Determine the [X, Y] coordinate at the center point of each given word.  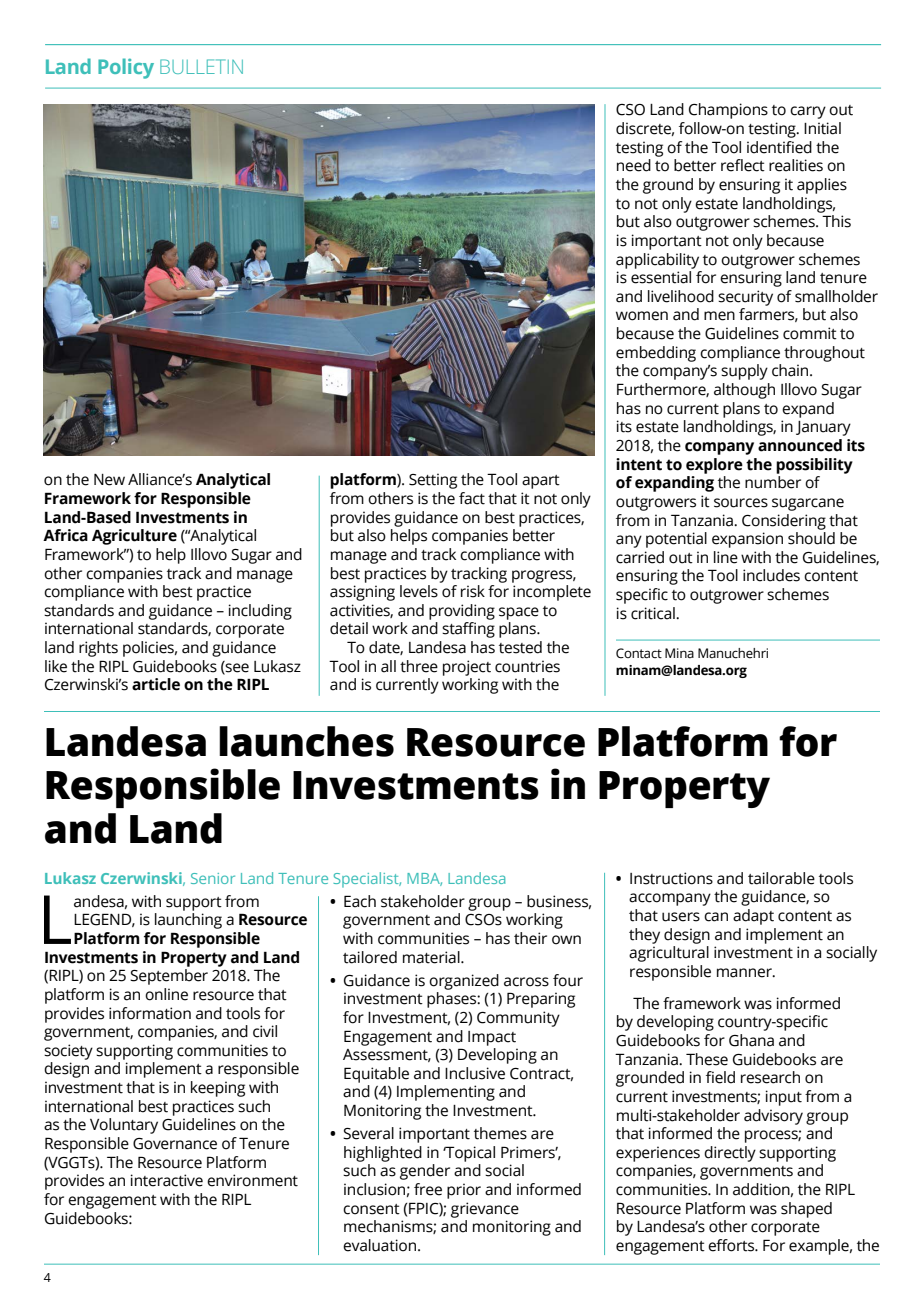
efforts [732, 1245]
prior [464, 1191]
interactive [167, 1180]
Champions [728, 111]
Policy [126, 68]
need [634, 165]
